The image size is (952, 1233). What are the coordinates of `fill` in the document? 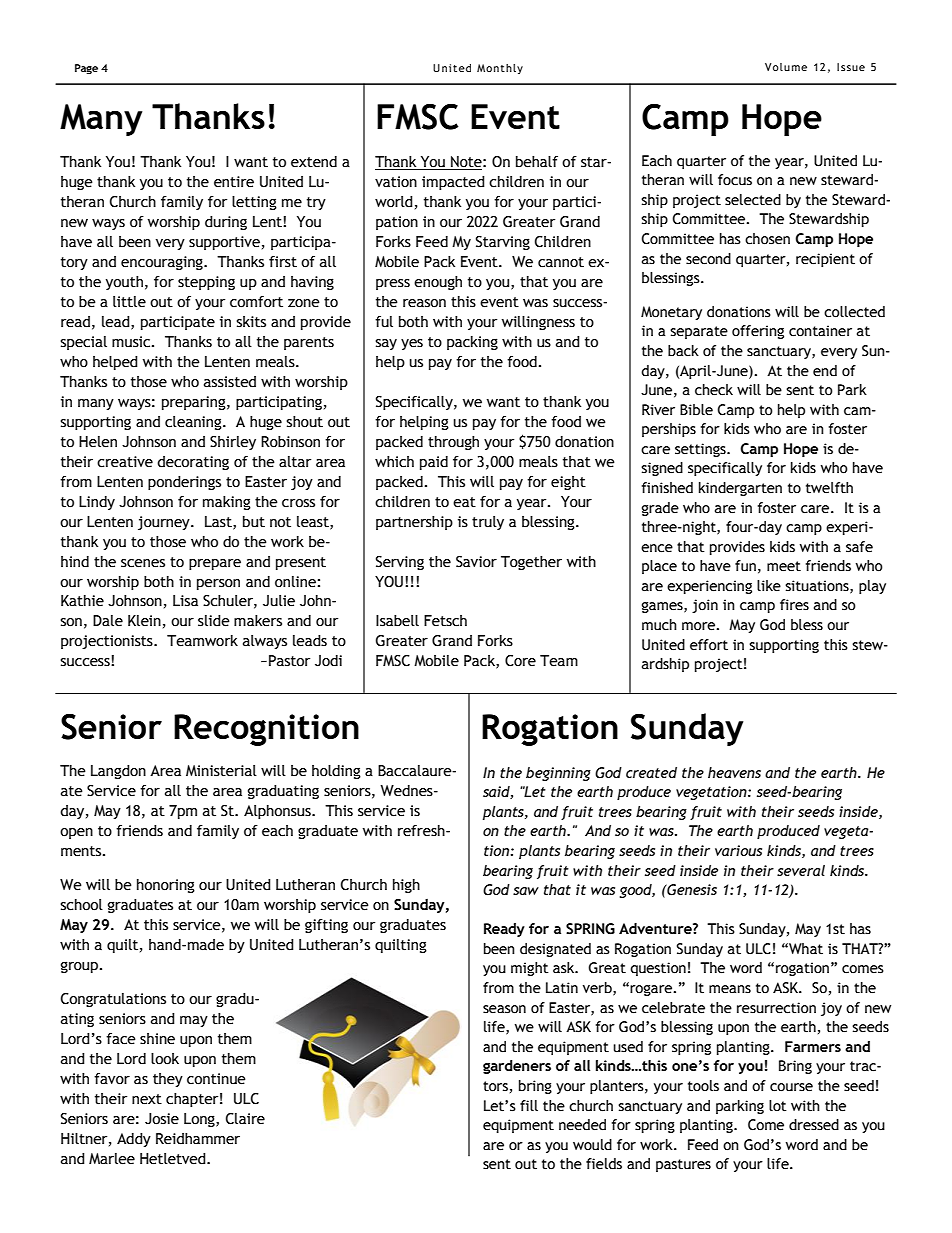 It's located at (529, 1105).
